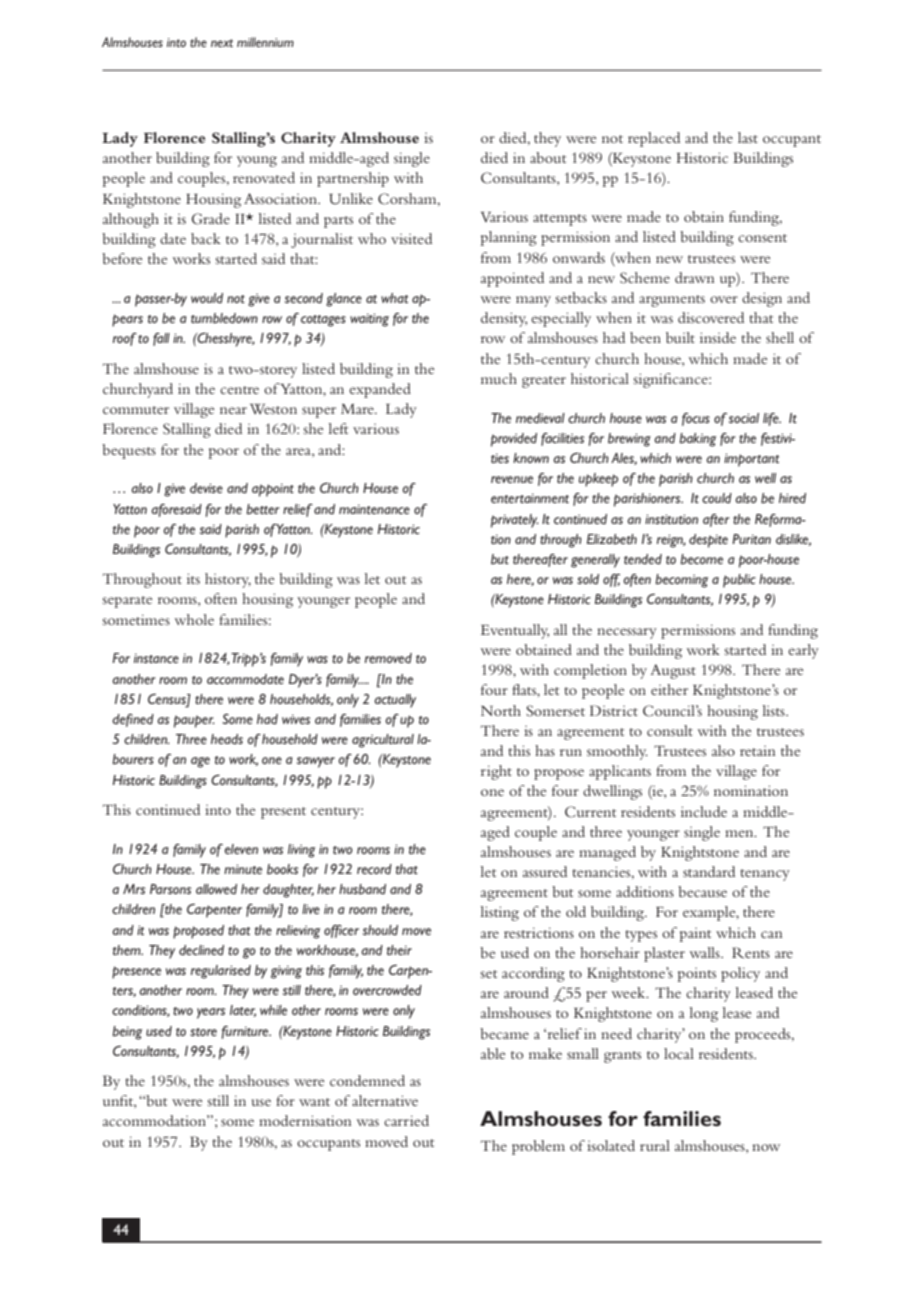 This document has width=924, height=1308. Describe the element at coordinates (227, 739) in the document. I see `heads` at that location.
